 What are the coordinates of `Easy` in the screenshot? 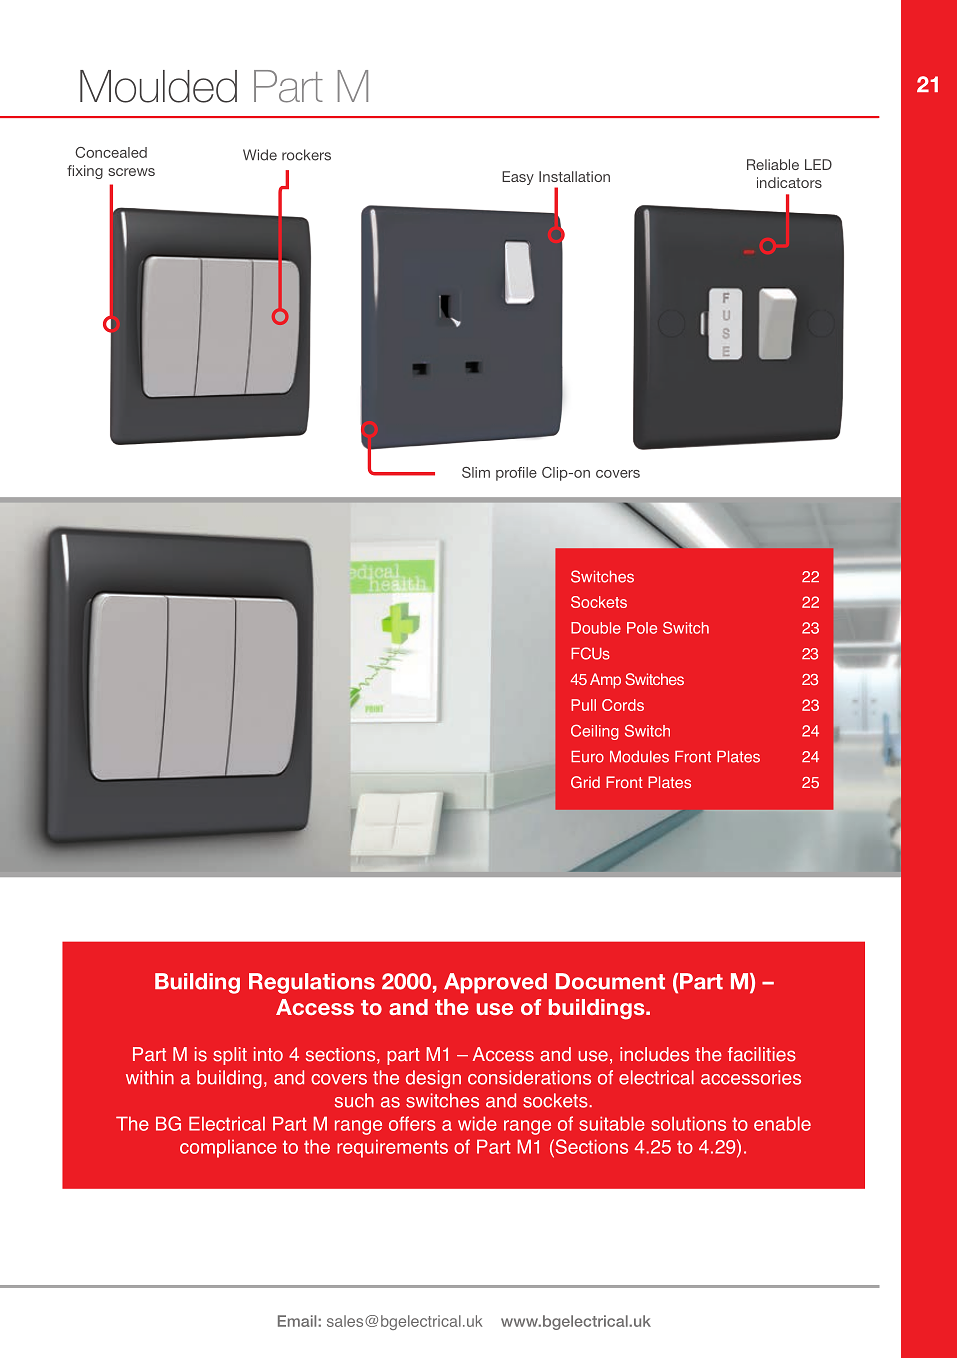 It's located at (518, 178).
